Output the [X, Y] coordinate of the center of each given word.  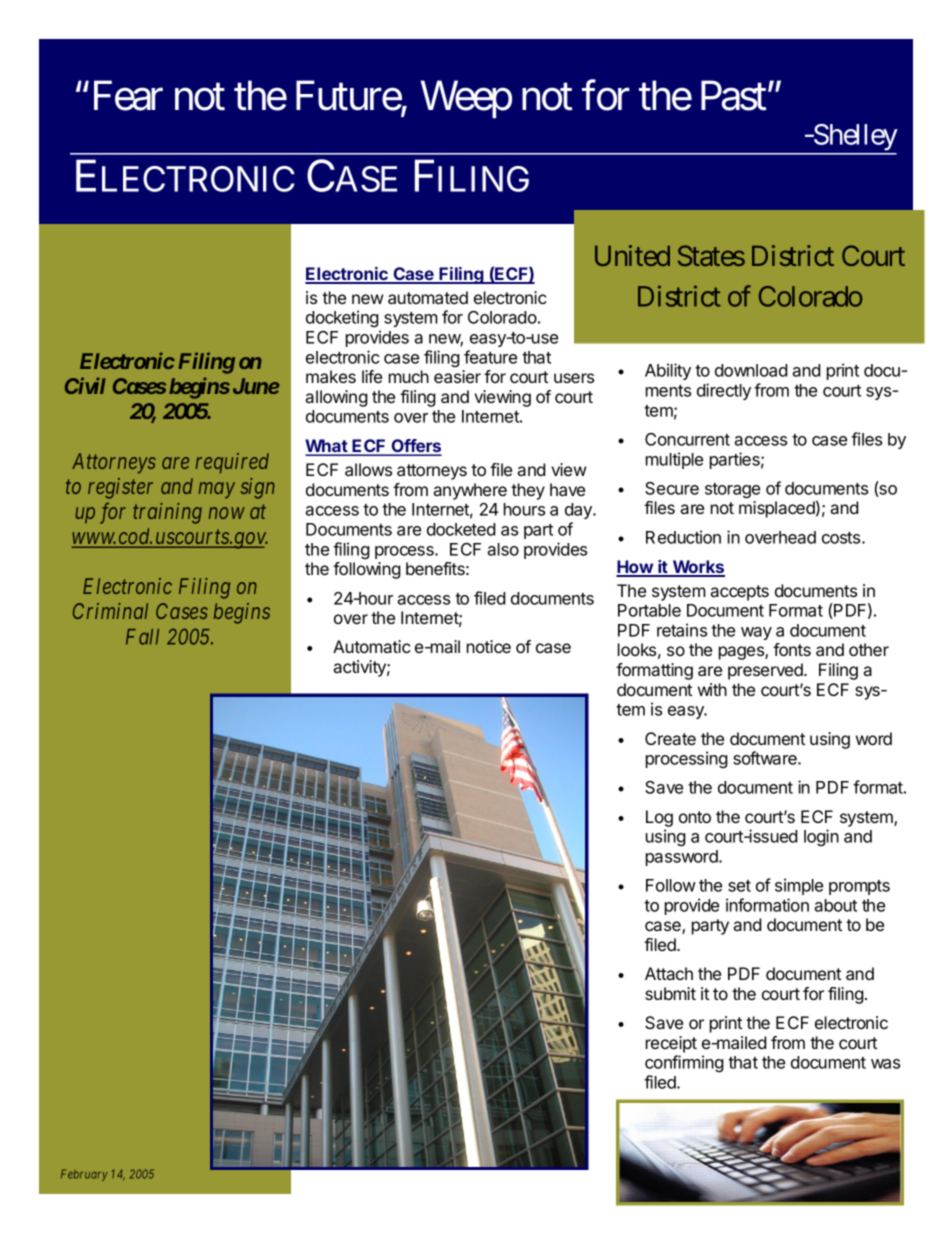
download [751, 370]
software [766, 758]
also [503, 549]
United [632, 255]
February [84, 1175]
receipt [671, 1044]
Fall [142, 637]
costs [842, 538]
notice [489, 646]
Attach [669, 973]
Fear [128, 96]
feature [490, 357]
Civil [85, 385]
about [835, 905]
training [167, 513]
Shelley [854, 139]
